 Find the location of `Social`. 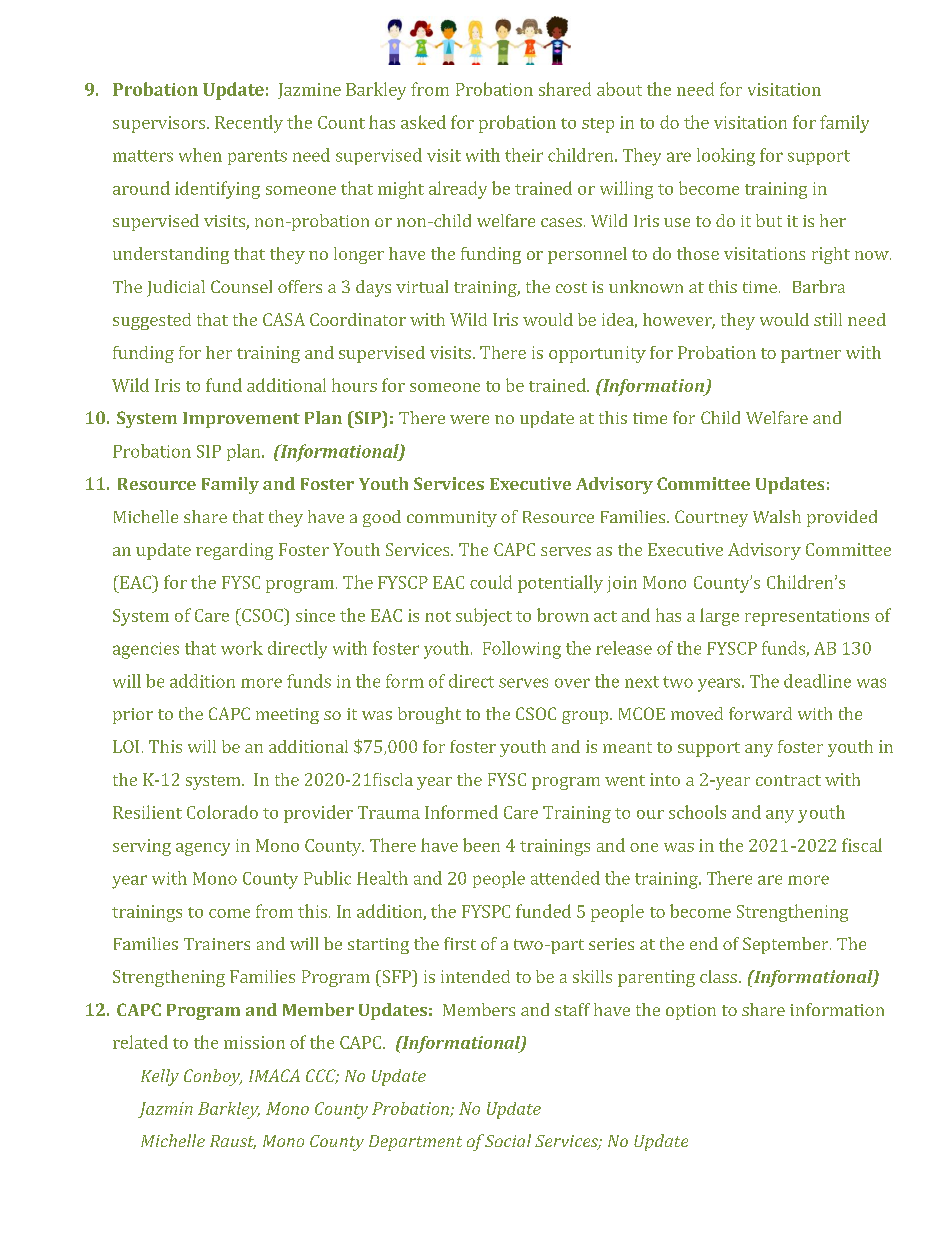

Social is located at coordinates (508, 1140).
